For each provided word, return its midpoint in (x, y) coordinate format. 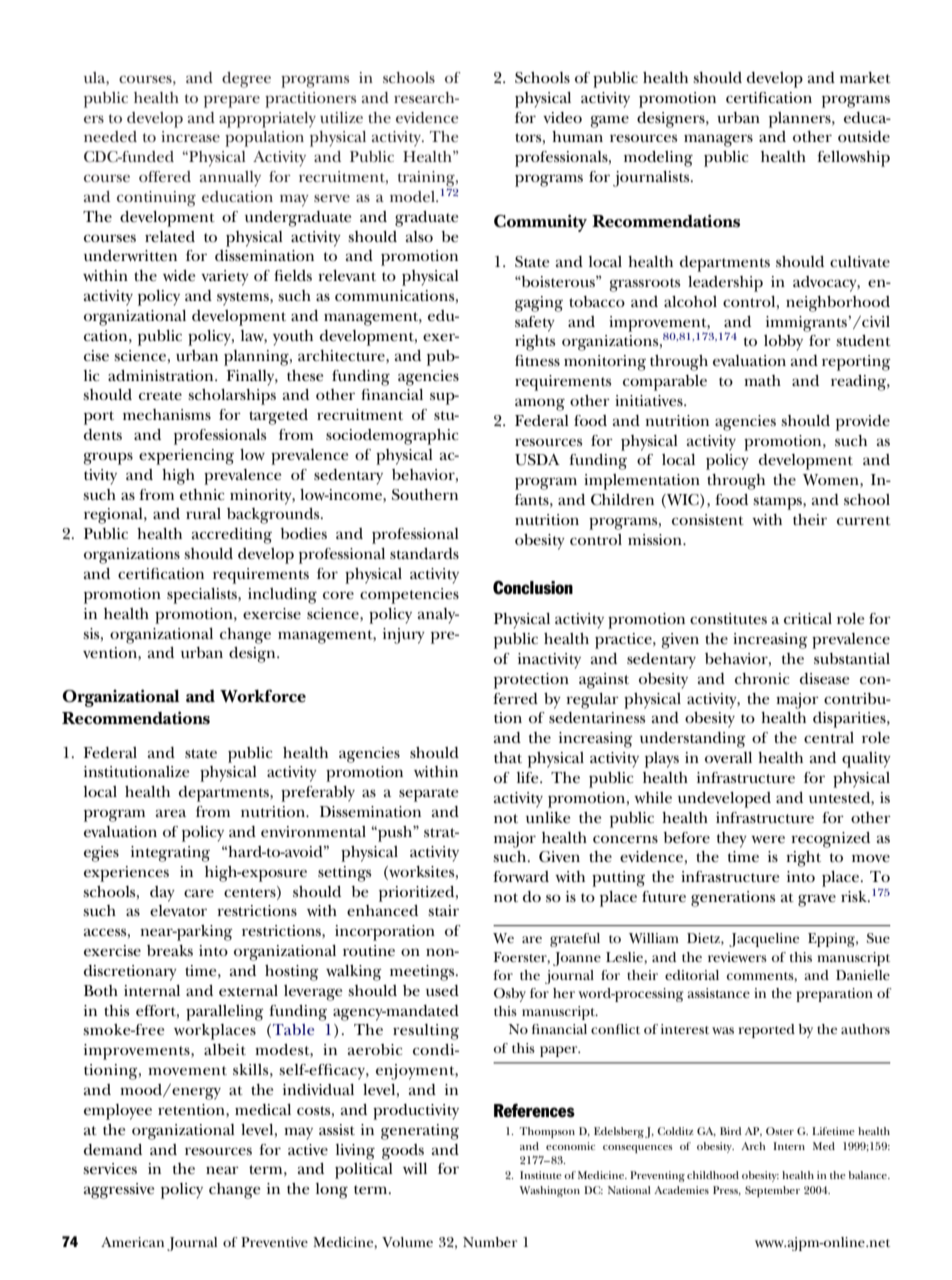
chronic (762, 678)
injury (404, 636)
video (562, 118)
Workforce (263, 696)
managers (718, 140)
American (132, 1242)
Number (490, 1242)
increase (190, 136)
